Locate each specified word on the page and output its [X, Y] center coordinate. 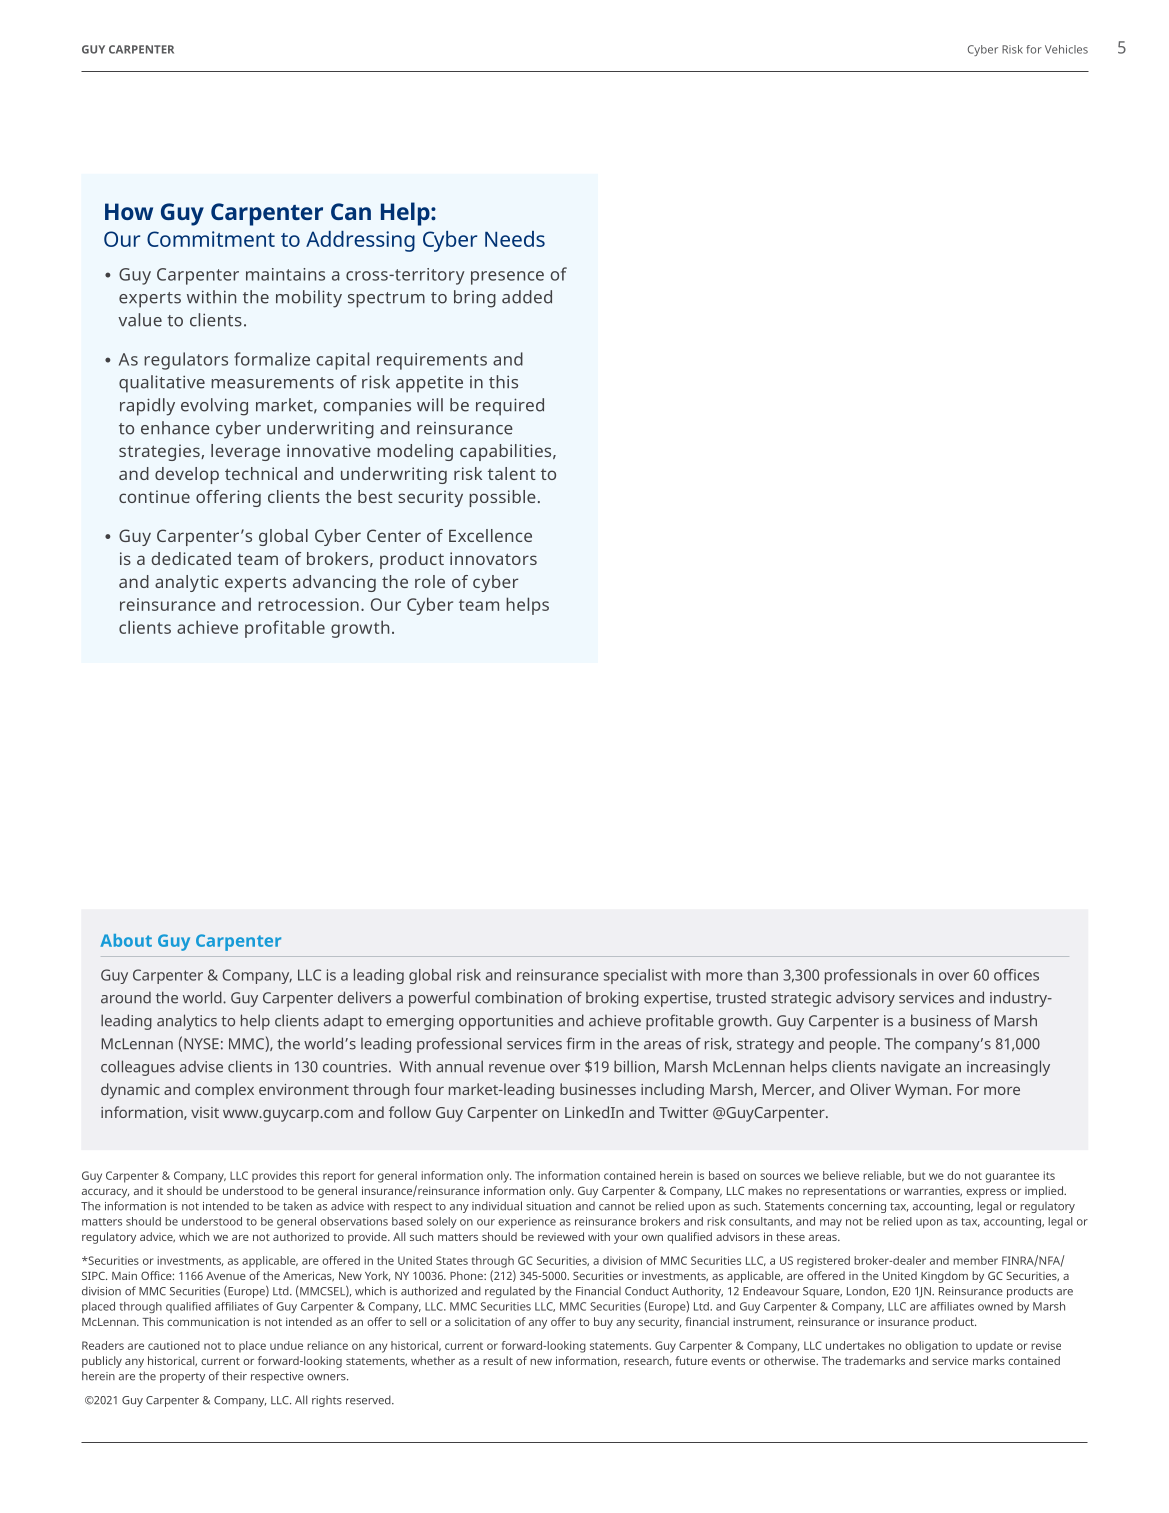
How [129, 211]
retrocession [308, 604]
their [234, 1376]
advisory [865, 999]
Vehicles [1066, 49]
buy [603, 1323]
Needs [515, 239]
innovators [493, 558]
